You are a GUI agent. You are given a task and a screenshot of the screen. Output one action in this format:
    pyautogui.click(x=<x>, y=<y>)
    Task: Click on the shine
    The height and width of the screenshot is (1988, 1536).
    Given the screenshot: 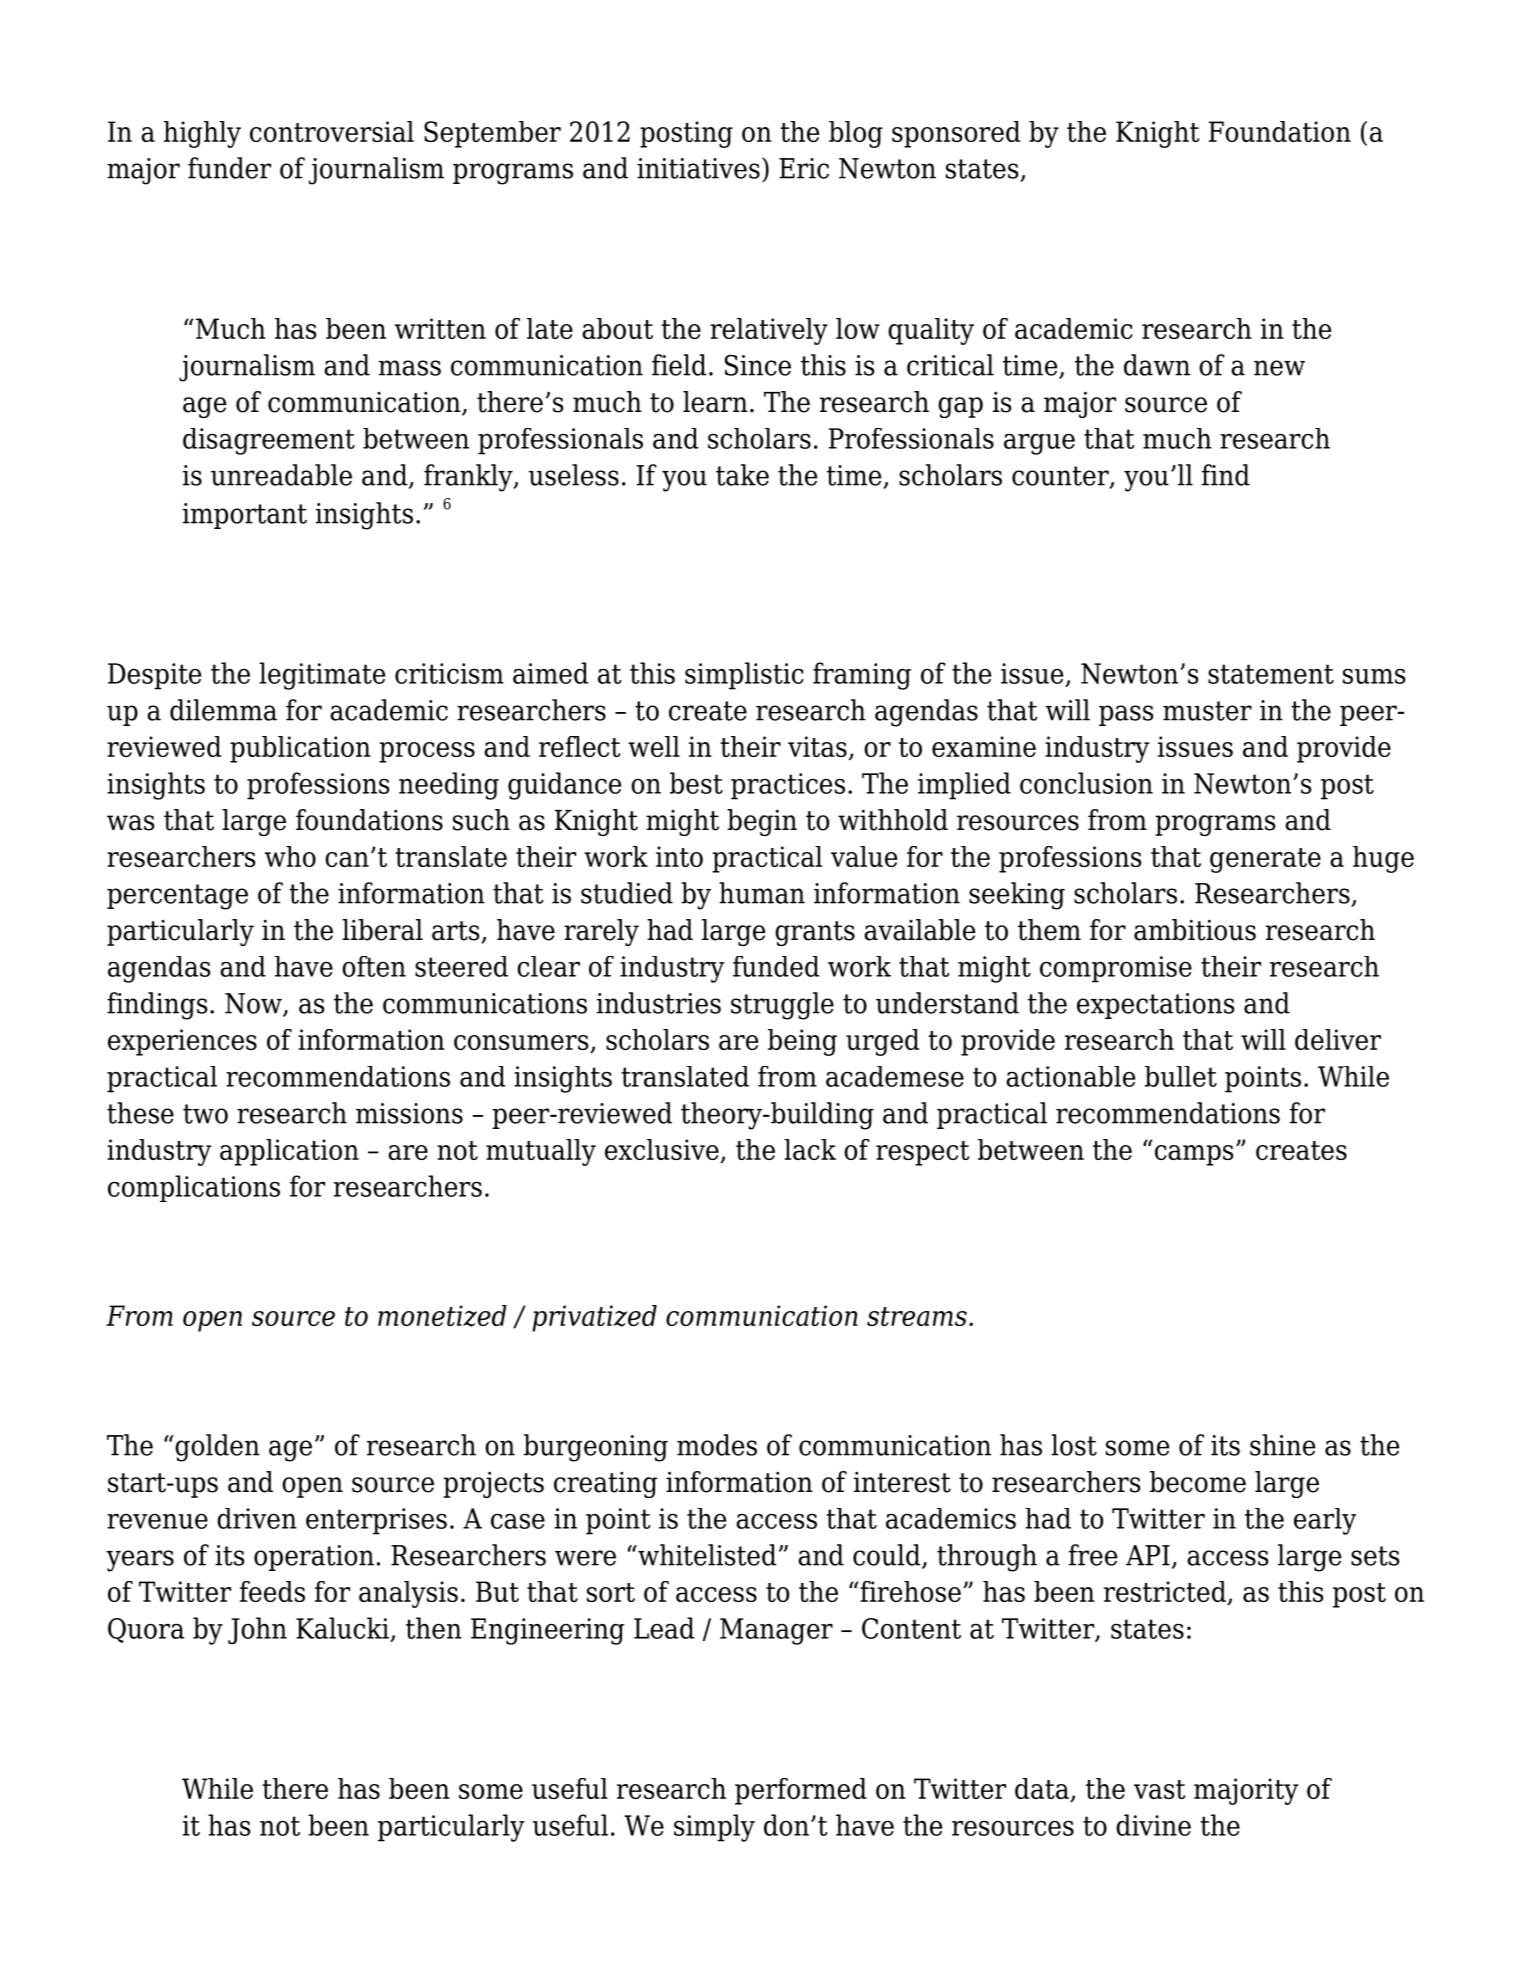 What is the action you would take?
    pyautogui.click(x=1282, y=1445)
